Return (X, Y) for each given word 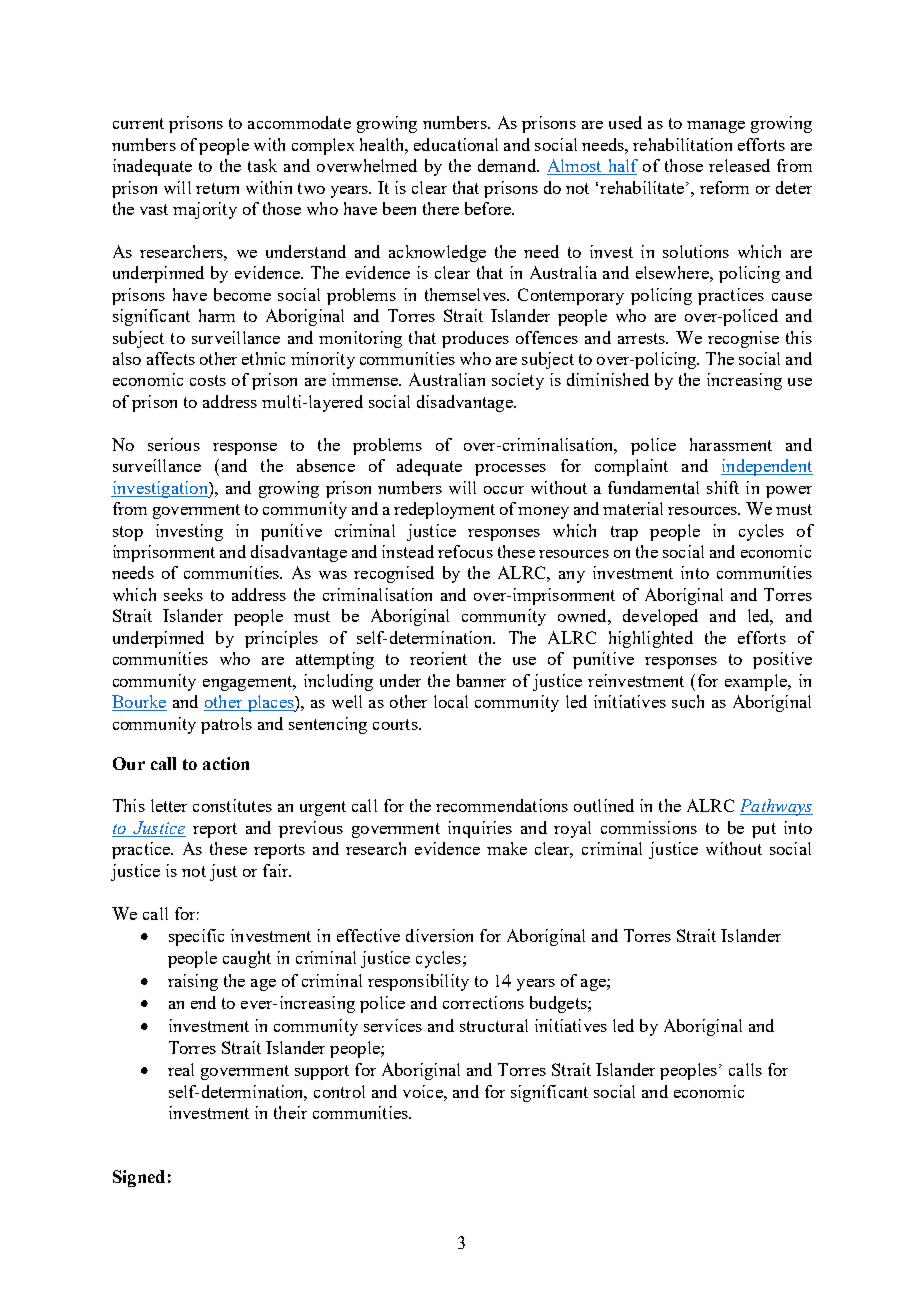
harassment (731, 444)
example (757, 682)
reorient (438, 658)
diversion (439, 935)
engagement (249, 683)
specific (196, 937)
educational (456, 144)
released (739, 165)
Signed (139, 1178)
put (764, 830)
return (217, 188)
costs (208, 380)
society (518, 381)
